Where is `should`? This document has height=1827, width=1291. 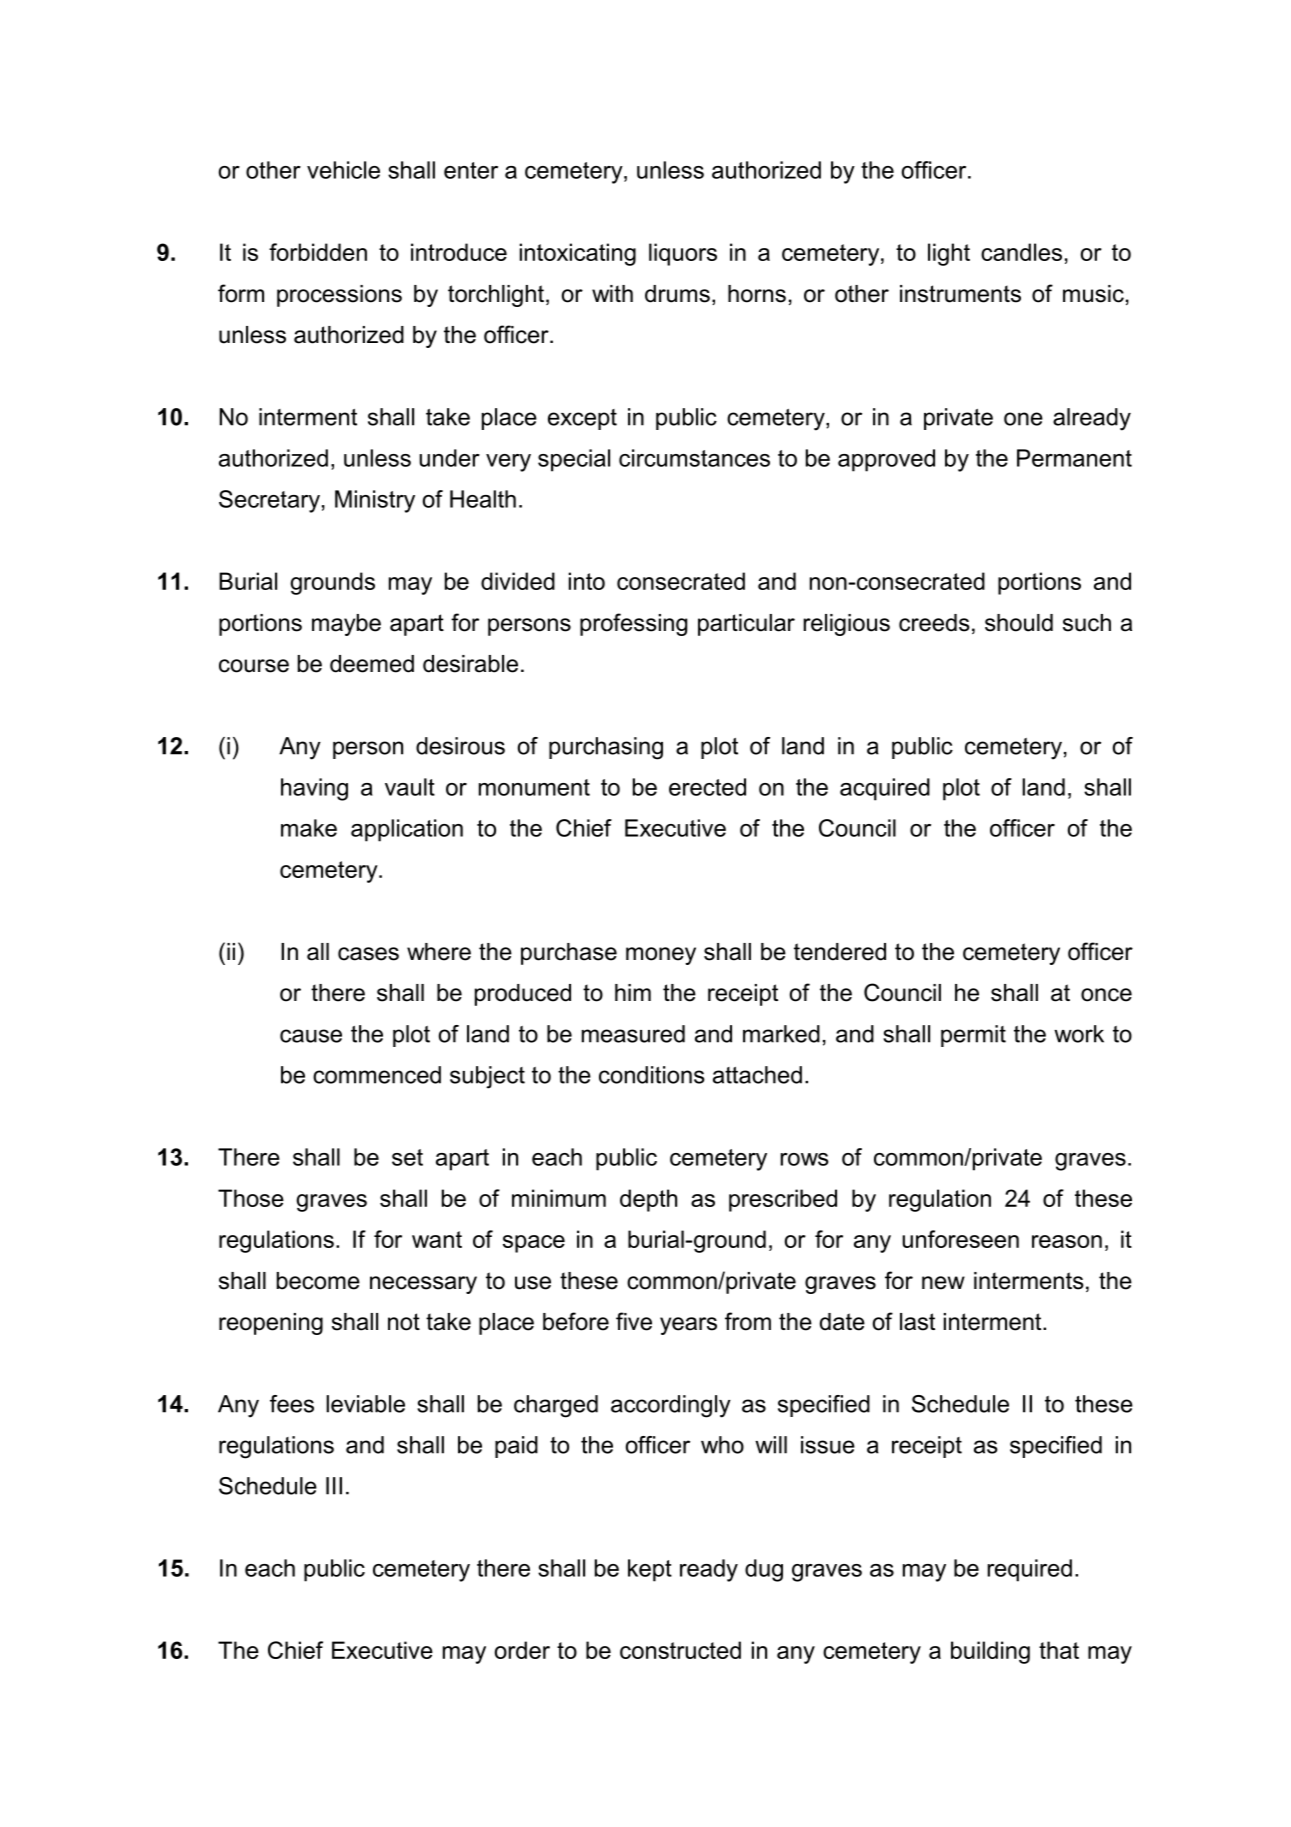
should is located at coordinates (1019, 623).
